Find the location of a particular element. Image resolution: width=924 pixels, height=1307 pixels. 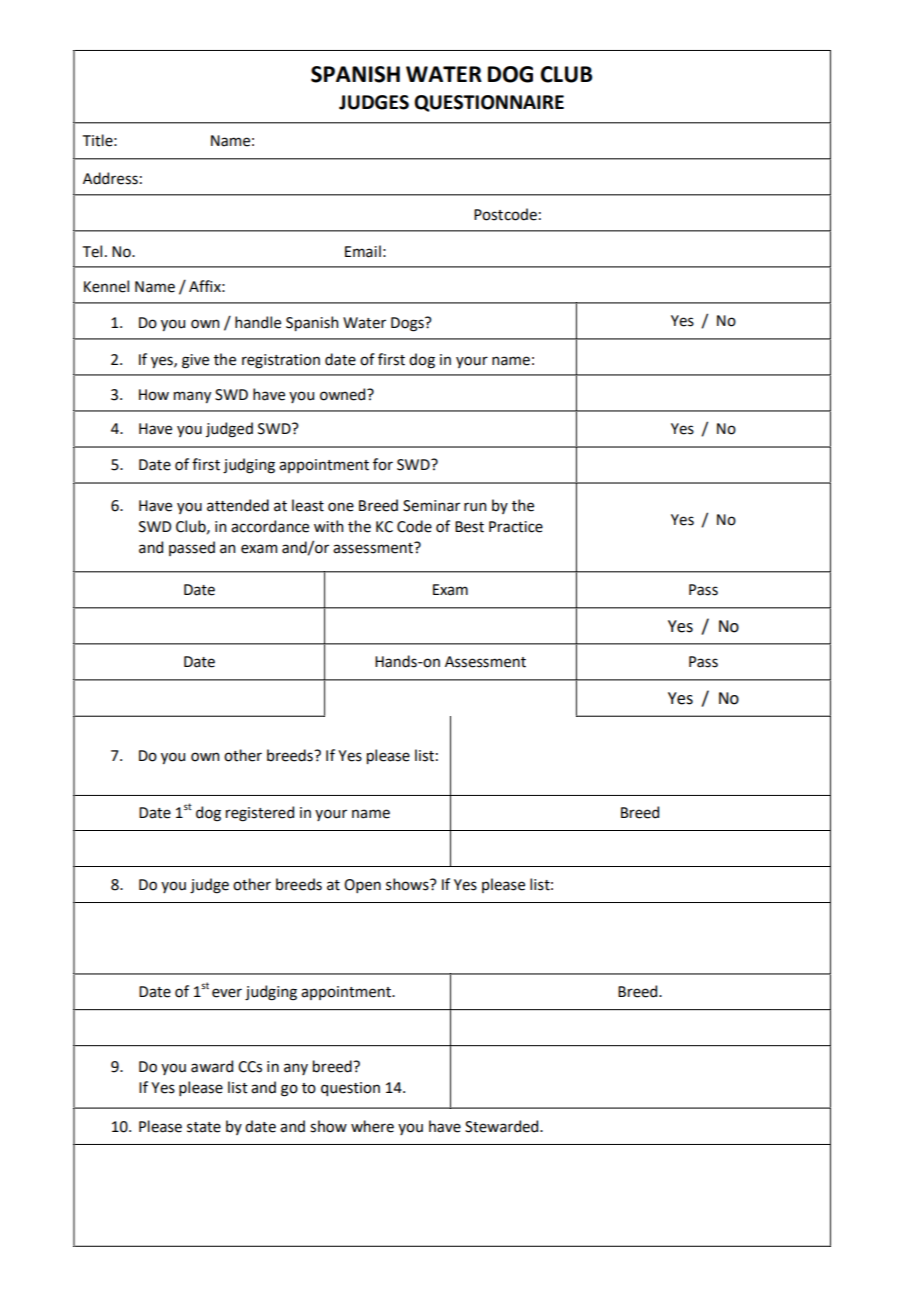

Best is located at coordinates (469, 527).
